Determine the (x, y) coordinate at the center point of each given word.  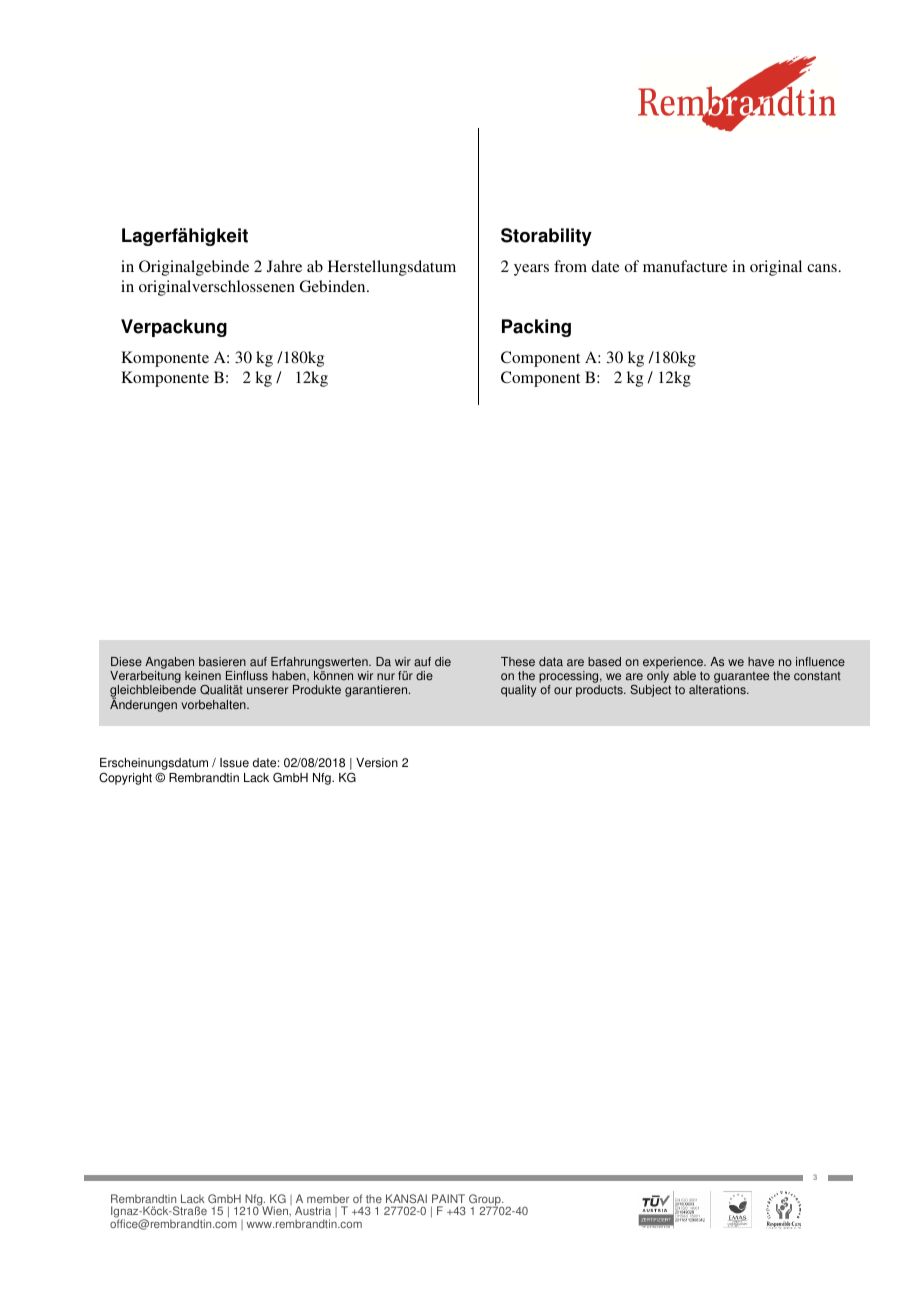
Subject (650, 691)
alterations (718, 690)
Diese (126, 662)
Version (377, 763)
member (328, 1198)
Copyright (125, 778)
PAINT (448, 1198)
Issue (234, 763)
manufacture (685, 266)
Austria (313, 1210)
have (761, 662)
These (518, 662)
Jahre (284, 266)
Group (486, 1201)
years (531, 270)
